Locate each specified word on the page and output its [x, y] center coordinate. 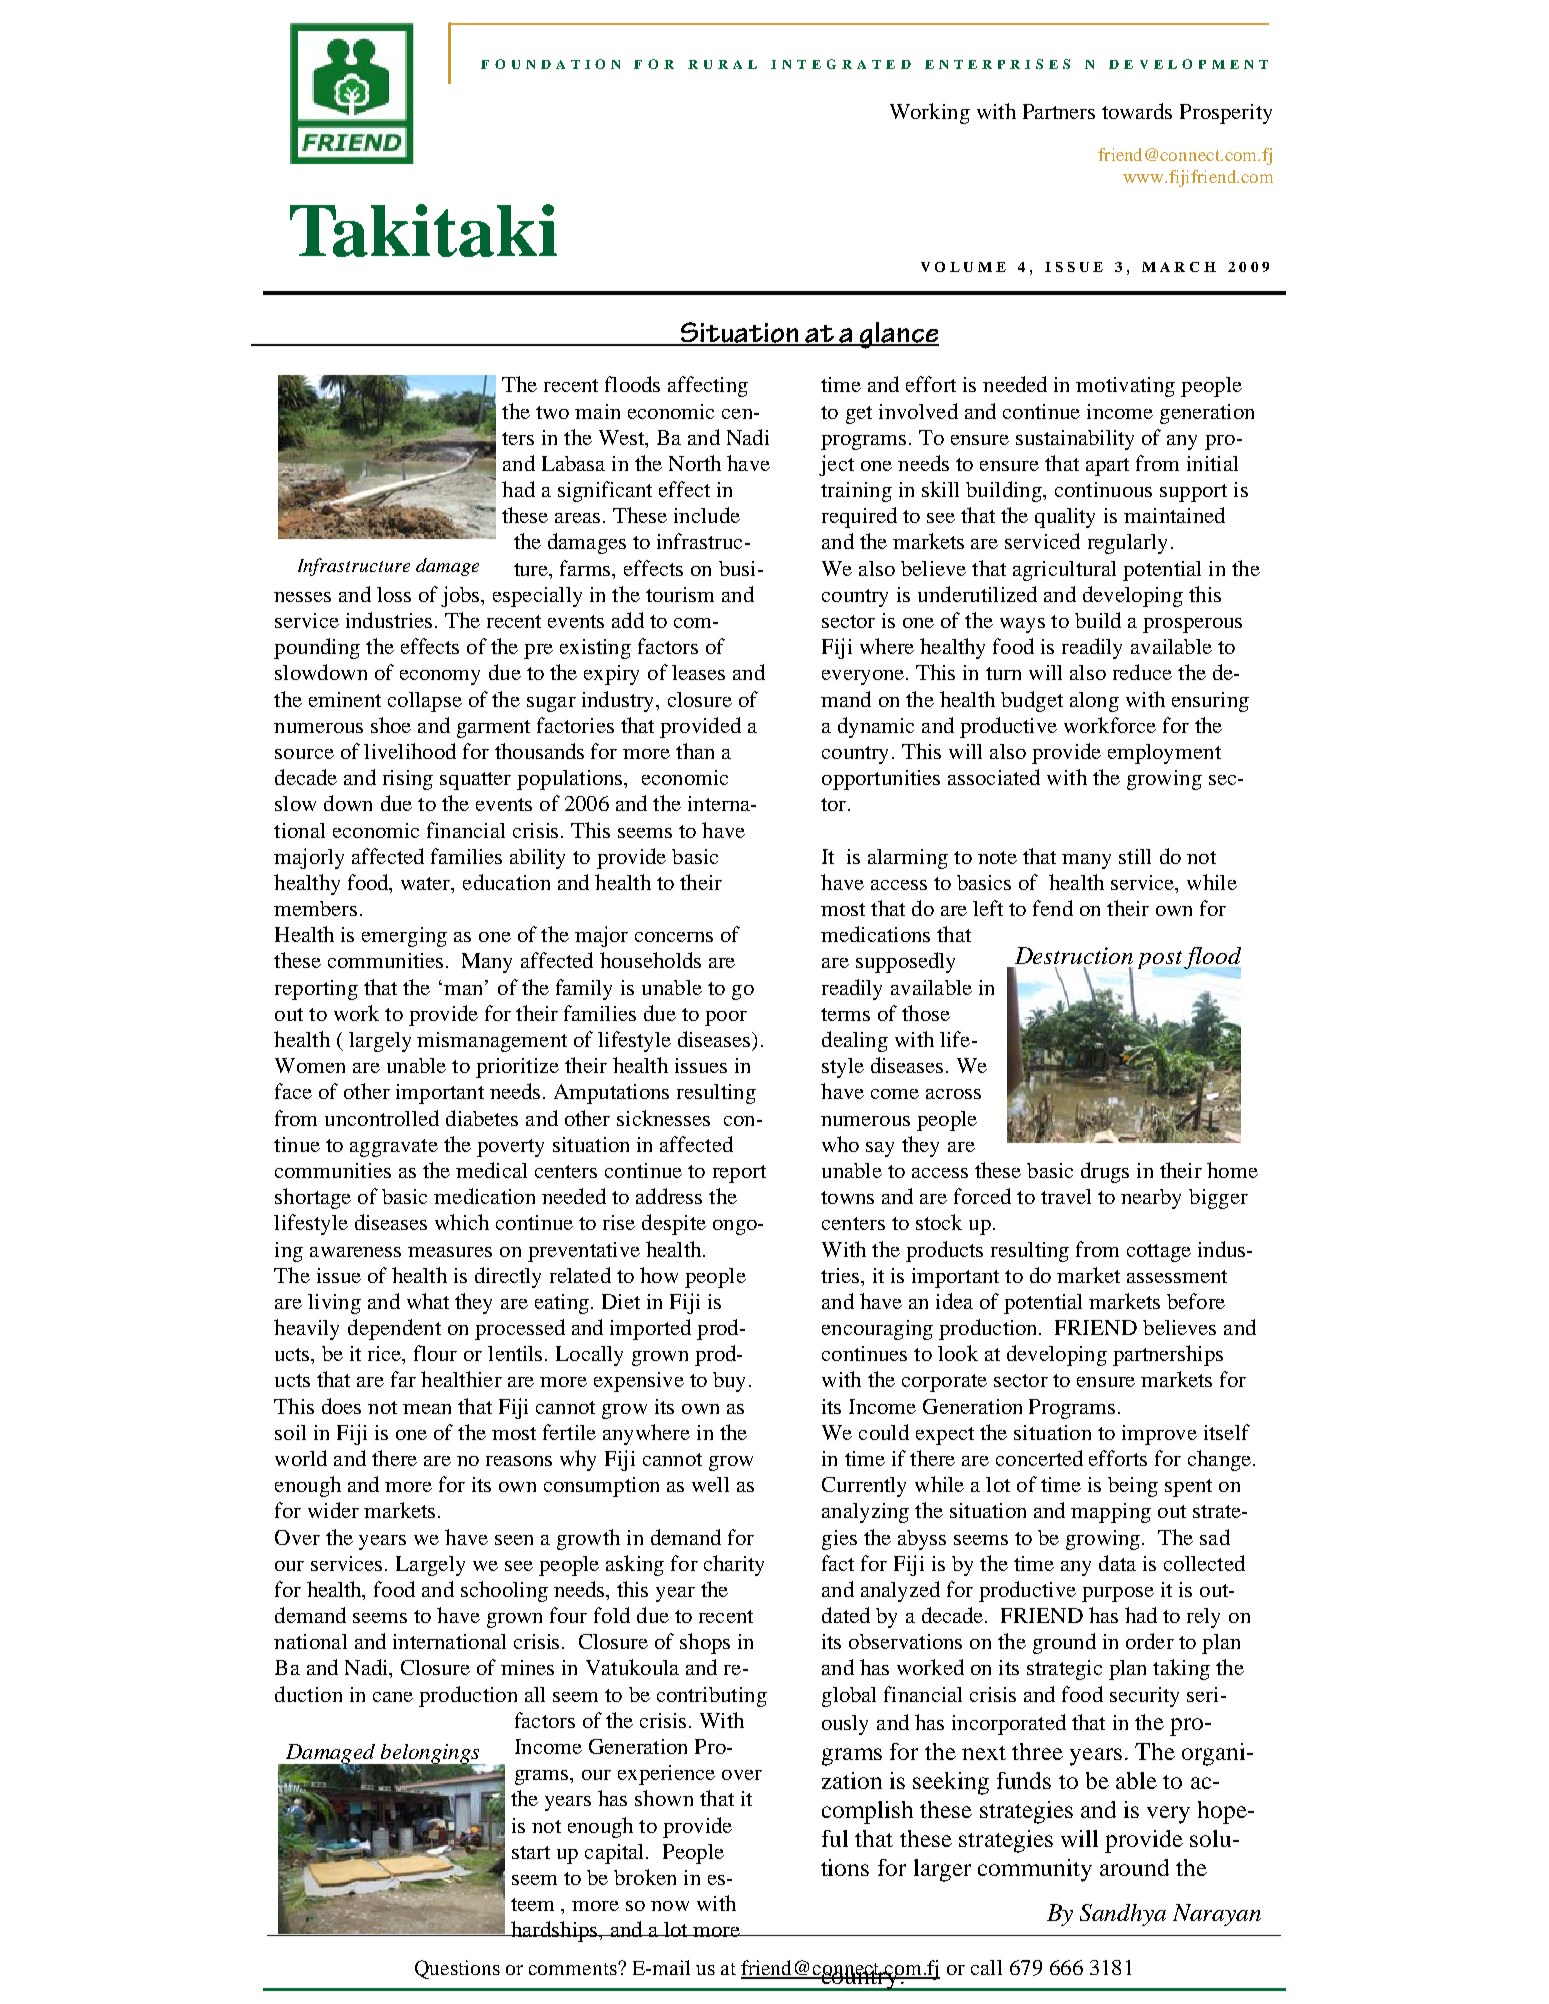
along [1094, 702]
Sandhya [1123, 1915]
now [670, 1906]
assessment [1177, 1276]
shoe [391, 725]
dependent [394, 1329]
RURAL [722, 64]
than [695, 751]
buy [729, 1382]
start [531, 1852]
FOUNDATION [550, 64]
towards [1137, 111]
